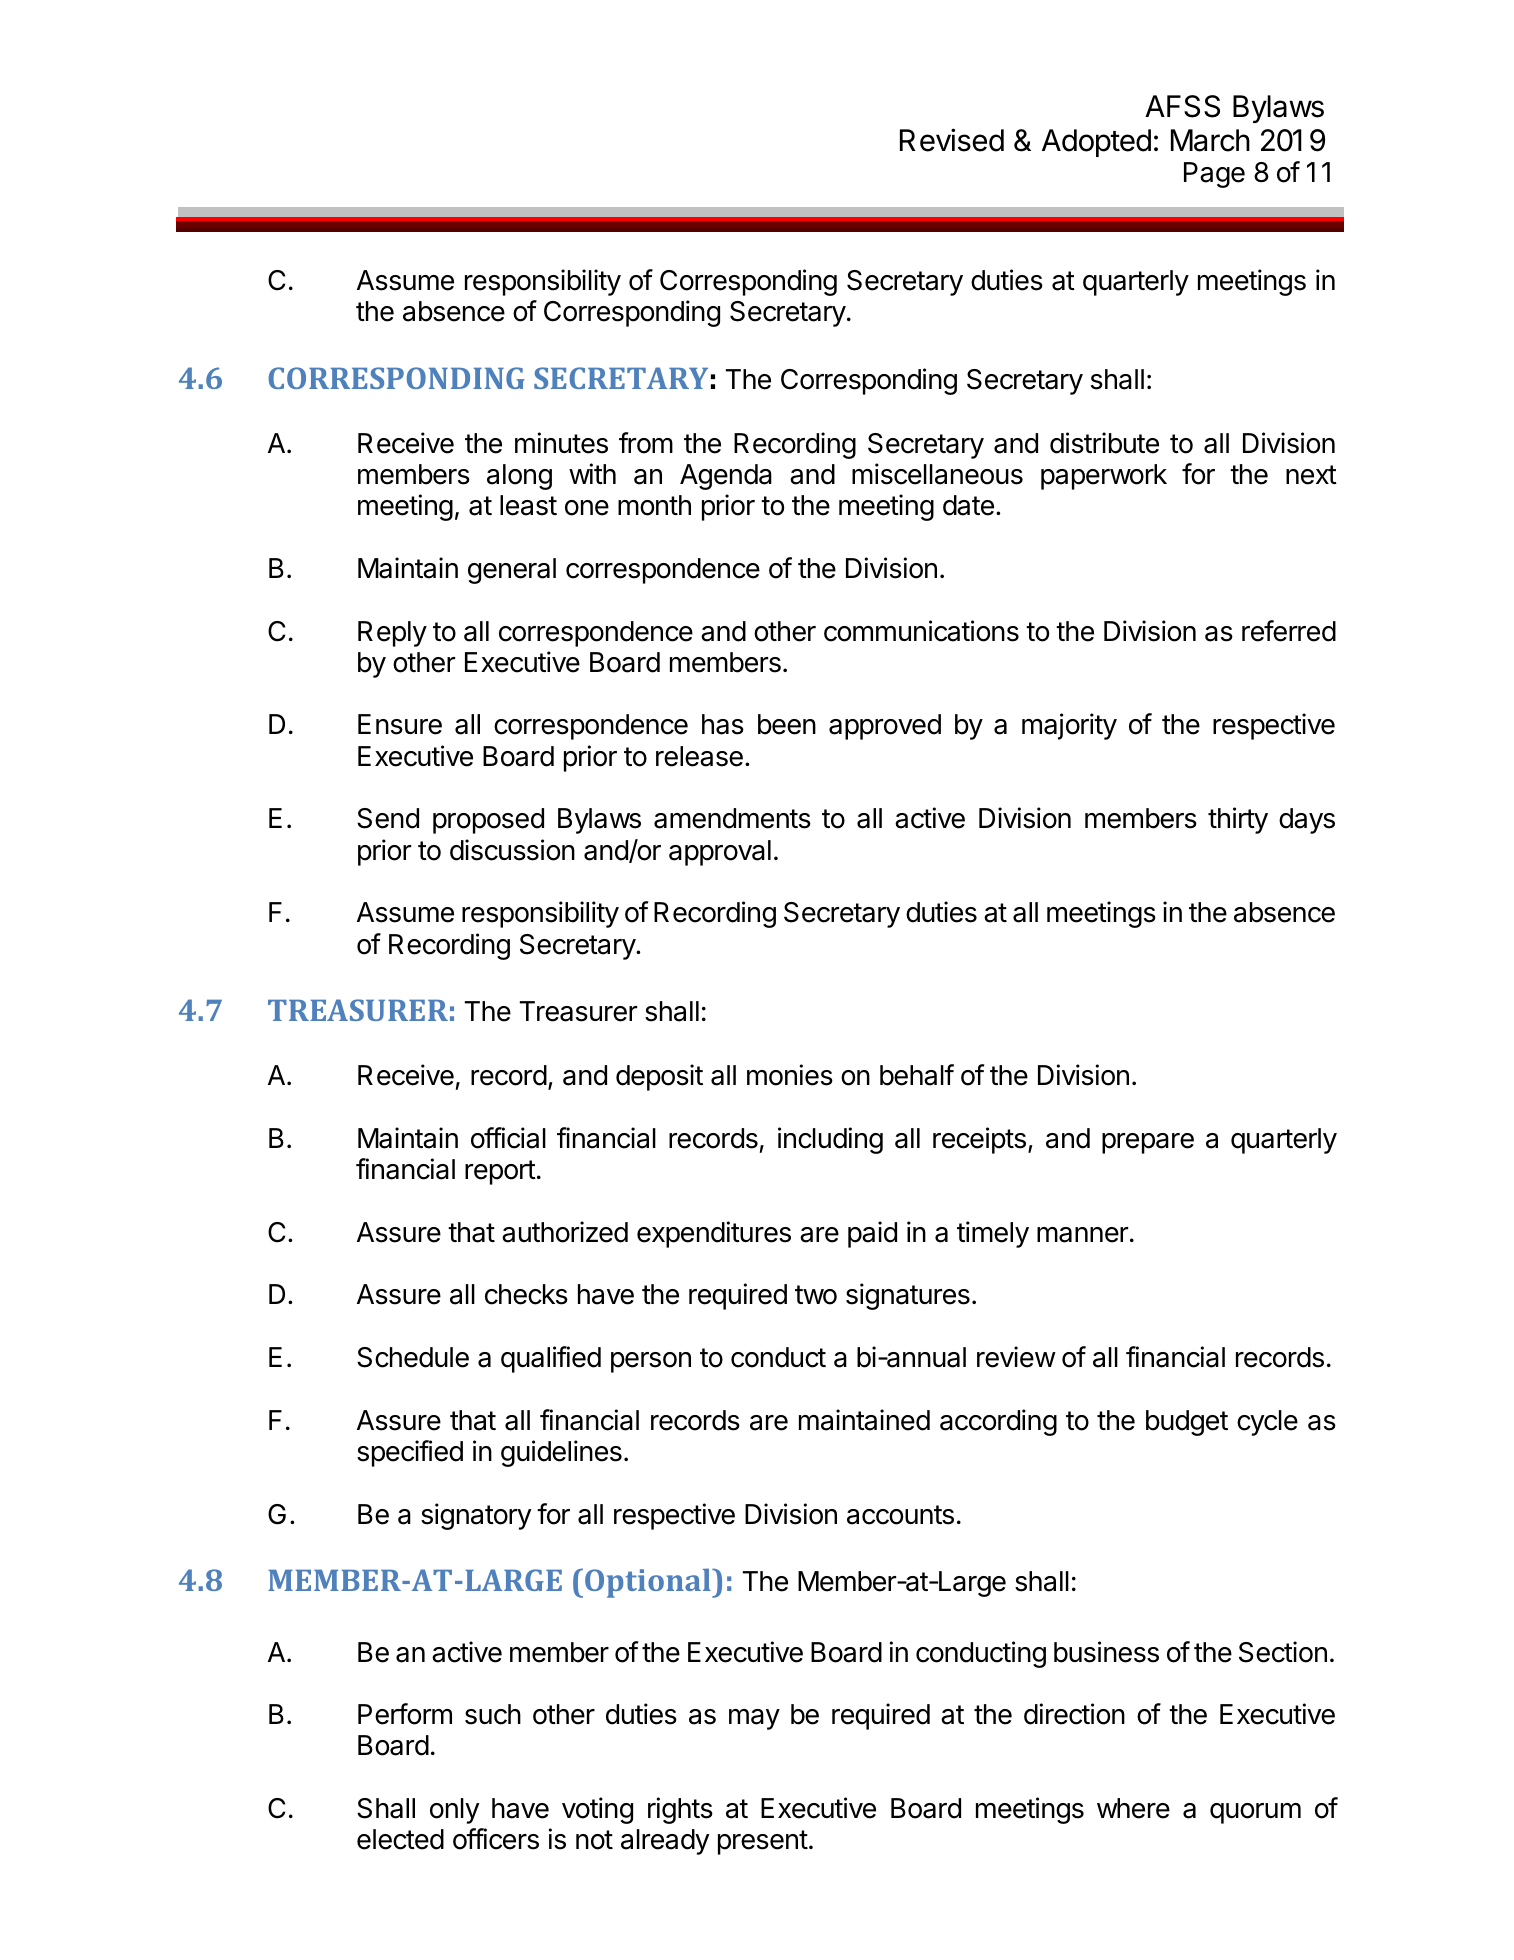  I want to click on qualified, so click(551, 1359).
